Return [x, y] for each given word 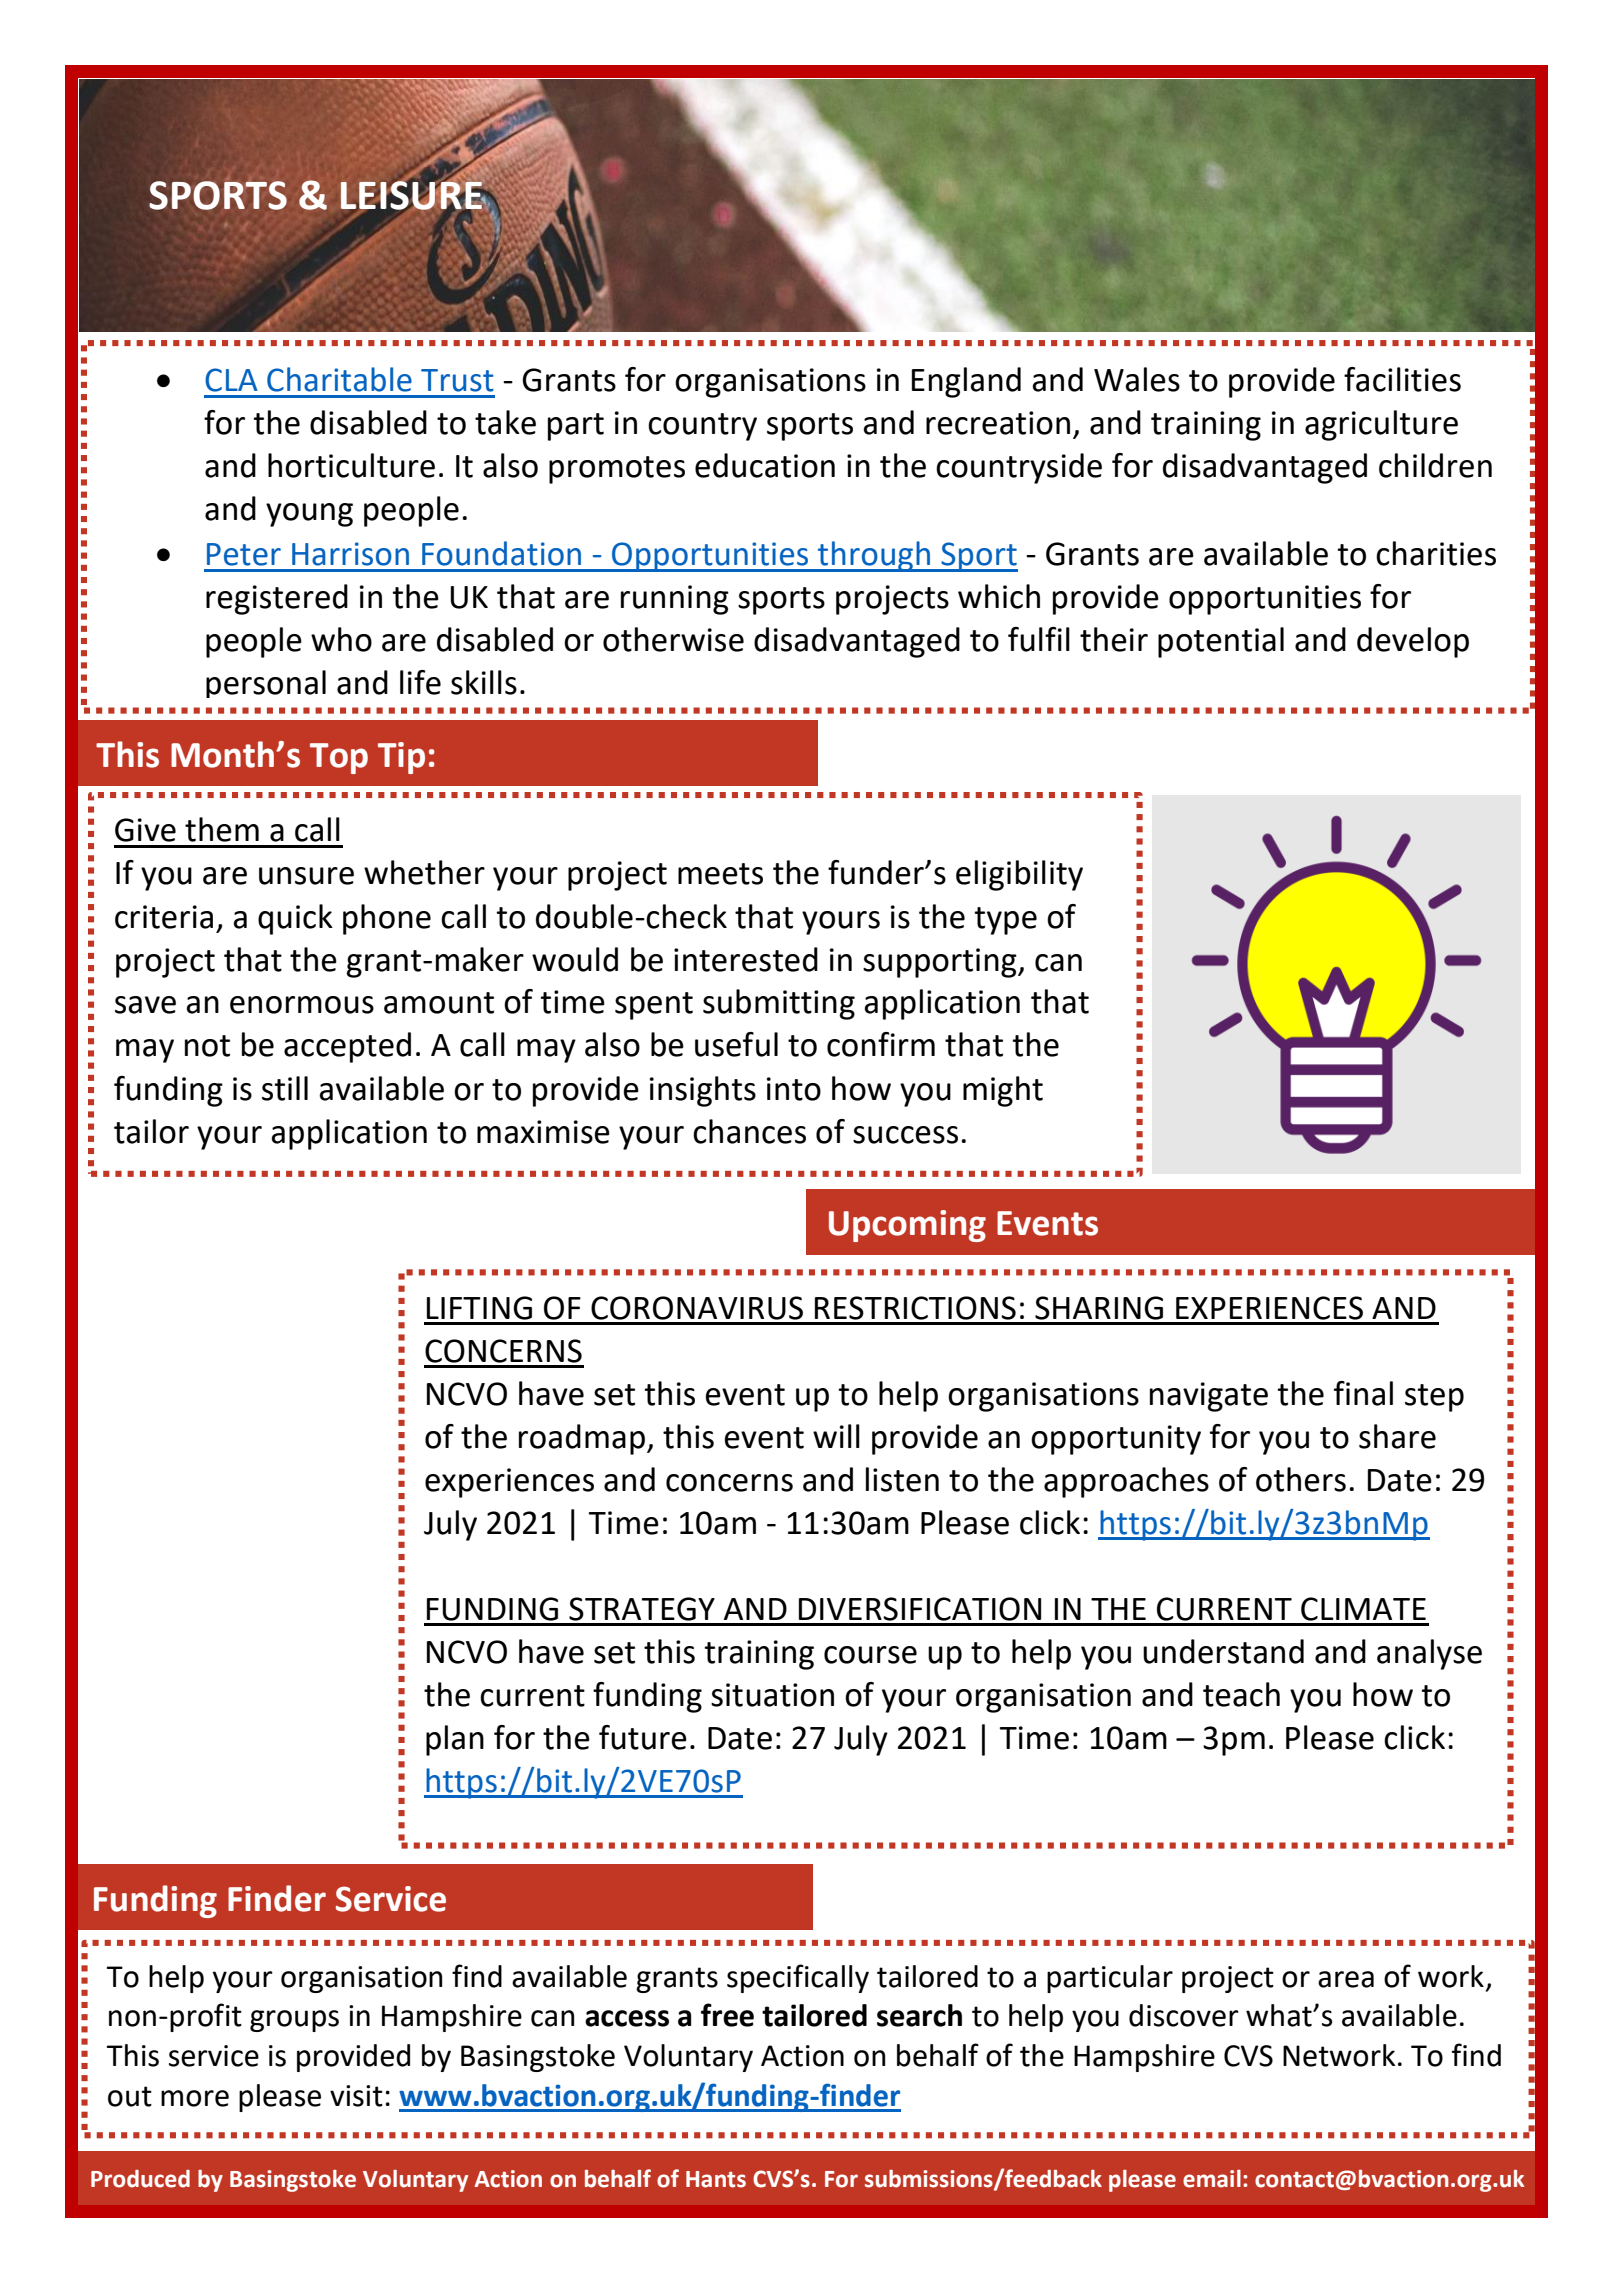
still [285, 1088]
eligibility [1019, 875]
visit [356, 2096]
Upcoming [907, 1226]
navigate [1209, 1397]
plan [455, 1740]
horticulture [351, 465]
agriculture [1381, 425]
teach [1241, 1694]
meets [720, 874]
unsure [306, 876]
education [765, 465]
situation [772, 1695]
